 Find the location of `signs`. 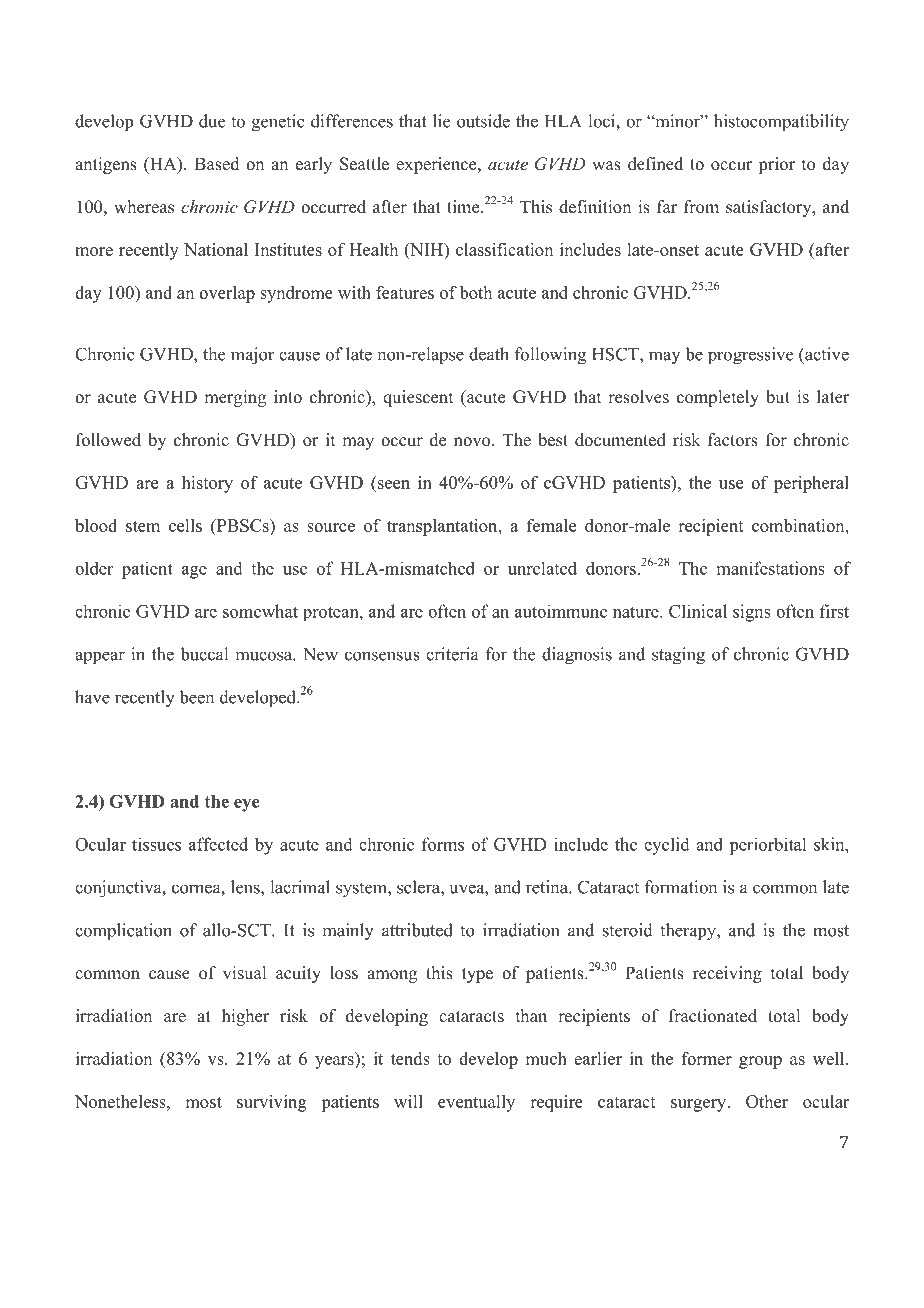

signs is located at coordinates (752, 613).
